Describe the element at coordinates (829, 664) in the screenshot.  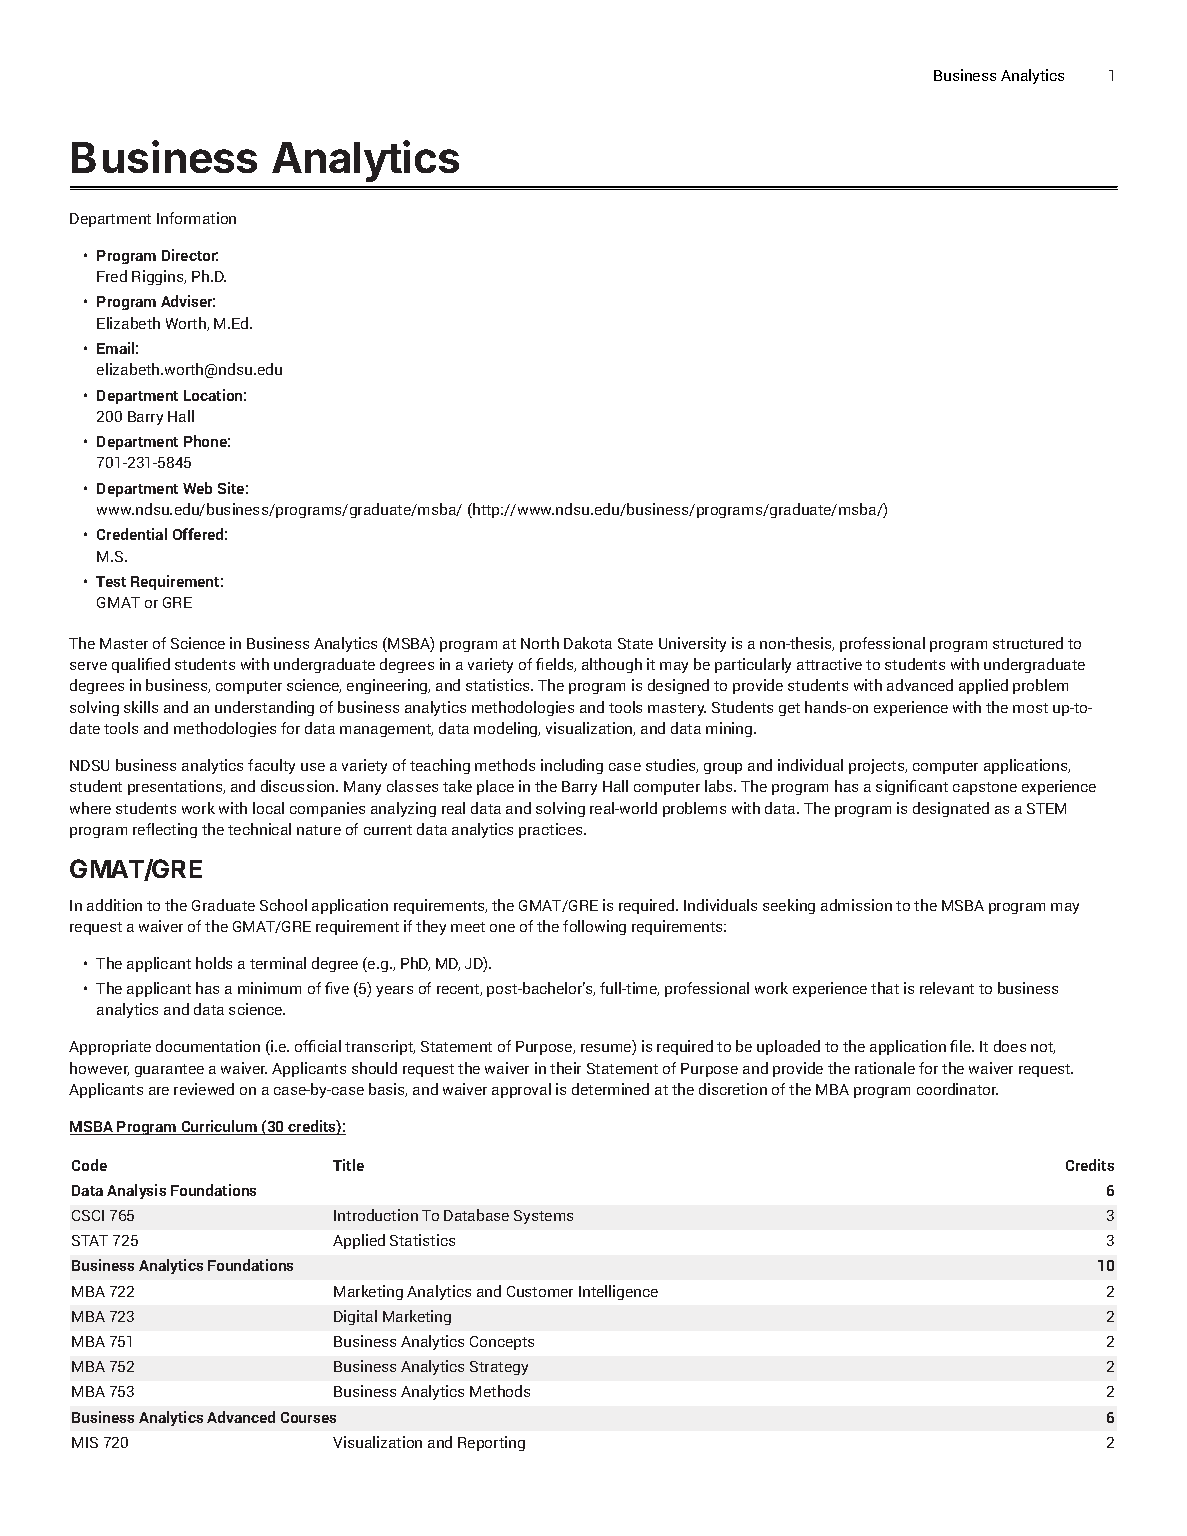
I see `attractive` at that location.
